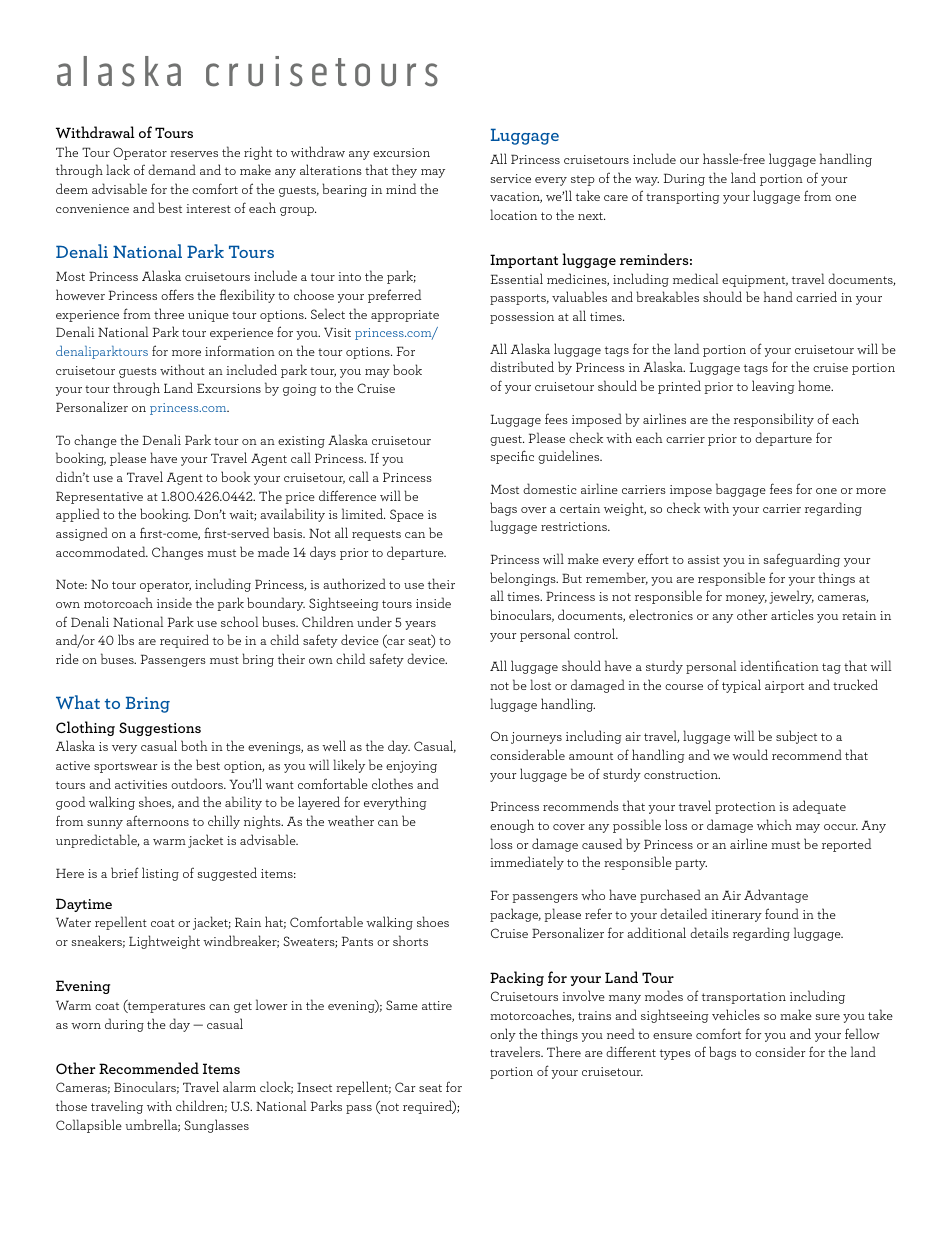 Image resolution: width=952 pixels, height=1233 pixels. What do you see at coordinates (172, 169) in the screenshot?
I see `demand` at bounding box center [172, 169].
